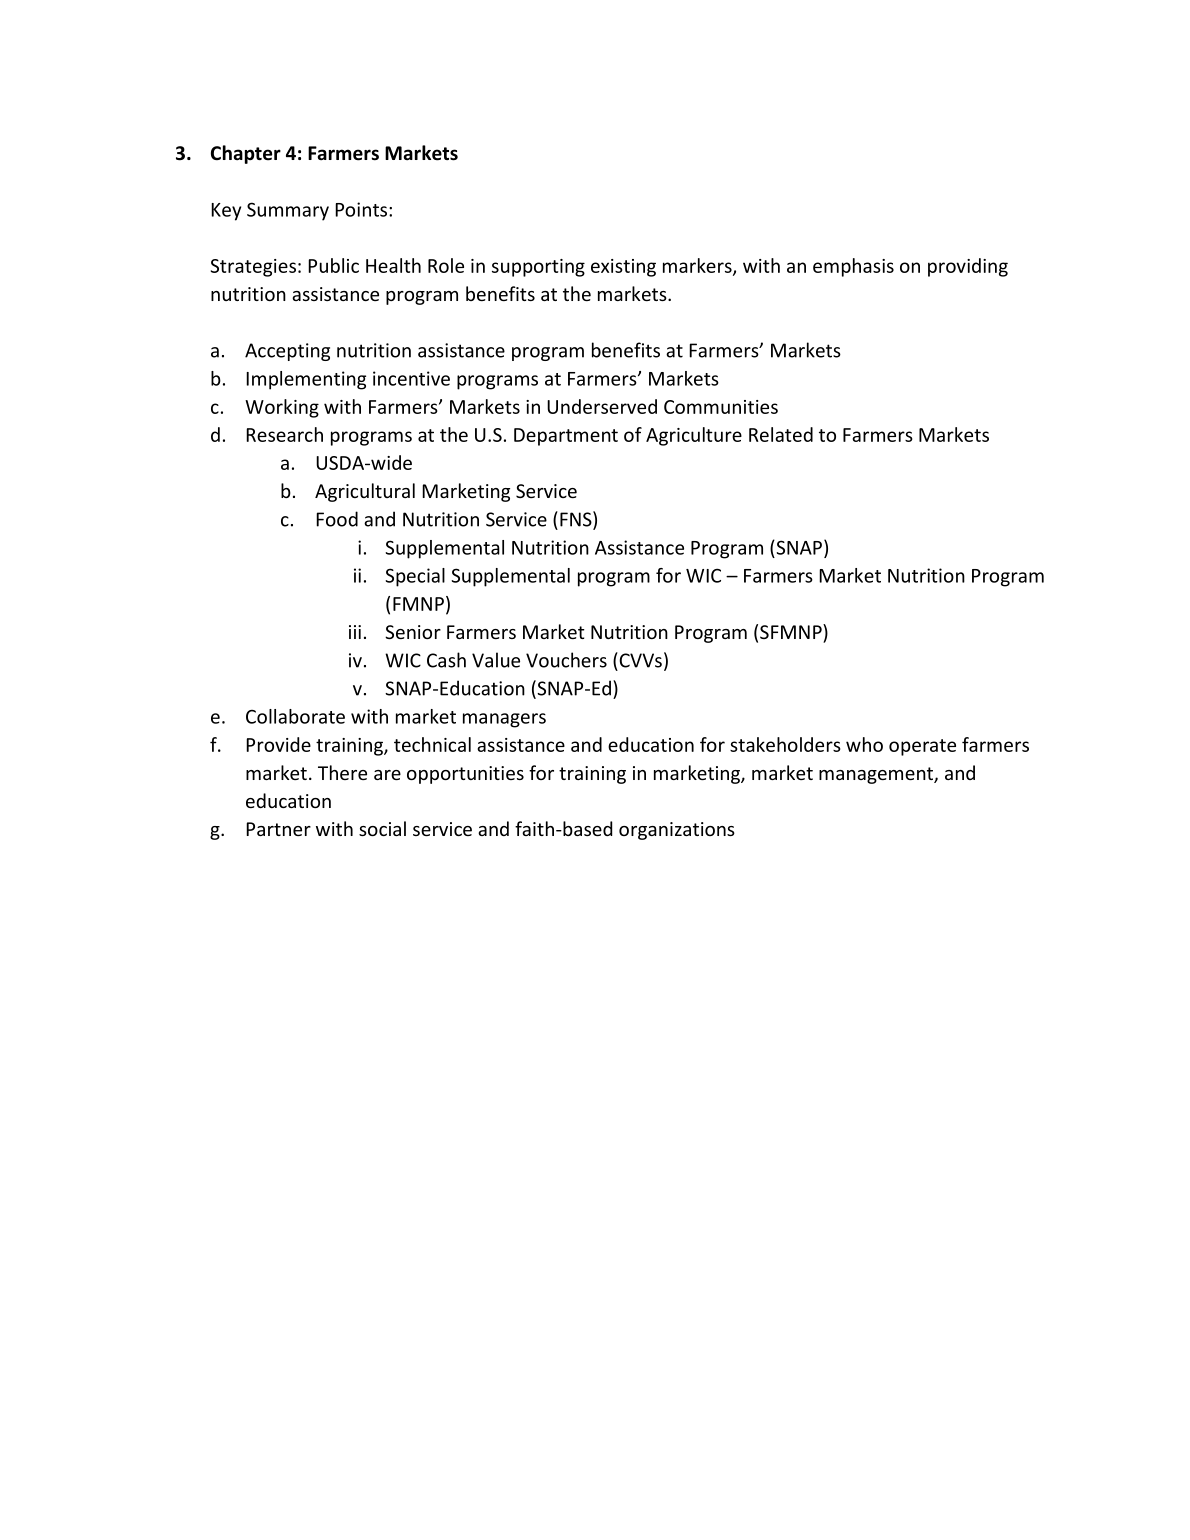  Describe the element at coordinates (566, 660) in the screenshot. I see `Vouchers` at that location.
